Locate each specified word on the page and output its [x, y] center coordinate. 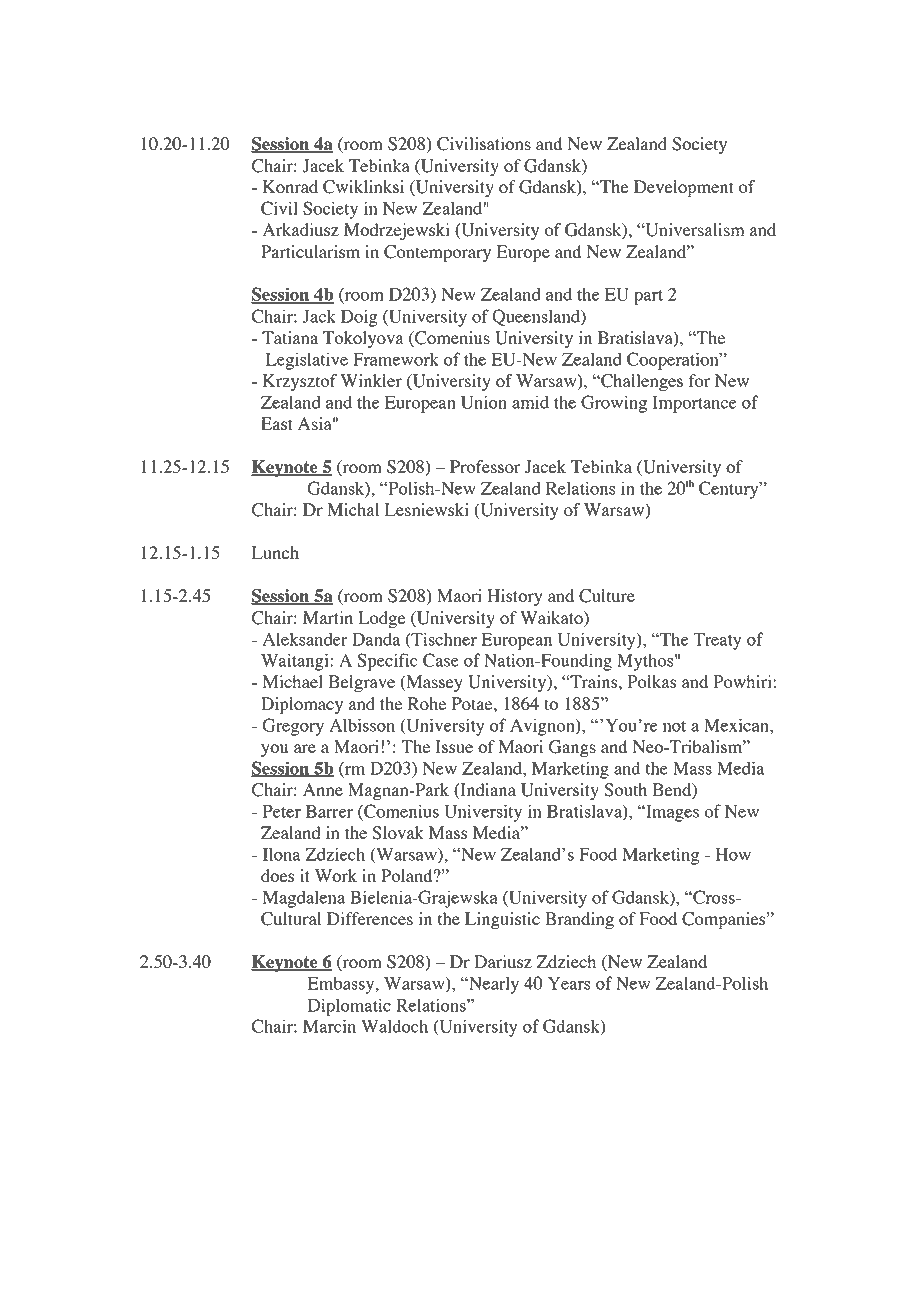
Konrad [290, 186]
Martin [328, 617]
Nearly [493, 985]
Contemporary [437, 253]
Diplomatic [349, 1007]
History [514, 597]
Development [684, 188]
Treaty [717, 641]
